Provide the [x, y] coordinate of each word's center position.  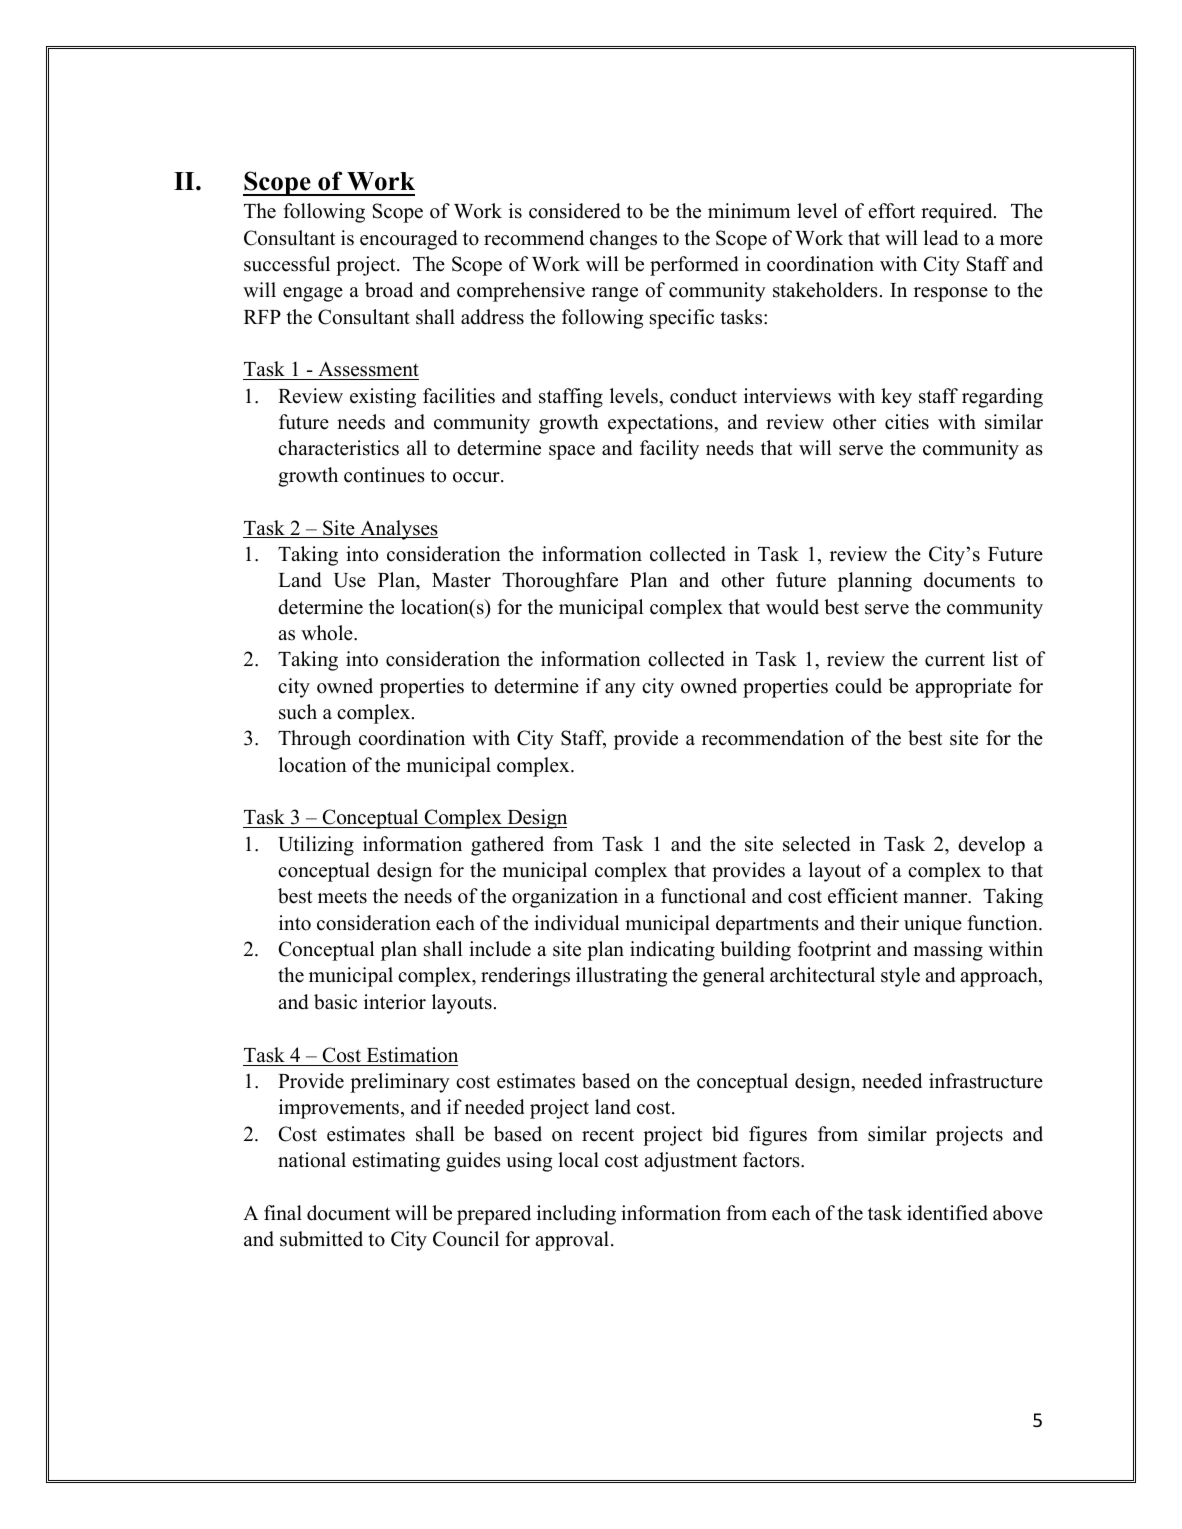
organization [565, 898]
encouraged [408, 240]
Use [350, 580]
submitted [321, 1239]
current [955, 660]
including [576, 1215]
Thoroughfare [560, 582]
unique [933, 925]
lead [941, 238]
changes [623, 240]
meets [342, 897]
